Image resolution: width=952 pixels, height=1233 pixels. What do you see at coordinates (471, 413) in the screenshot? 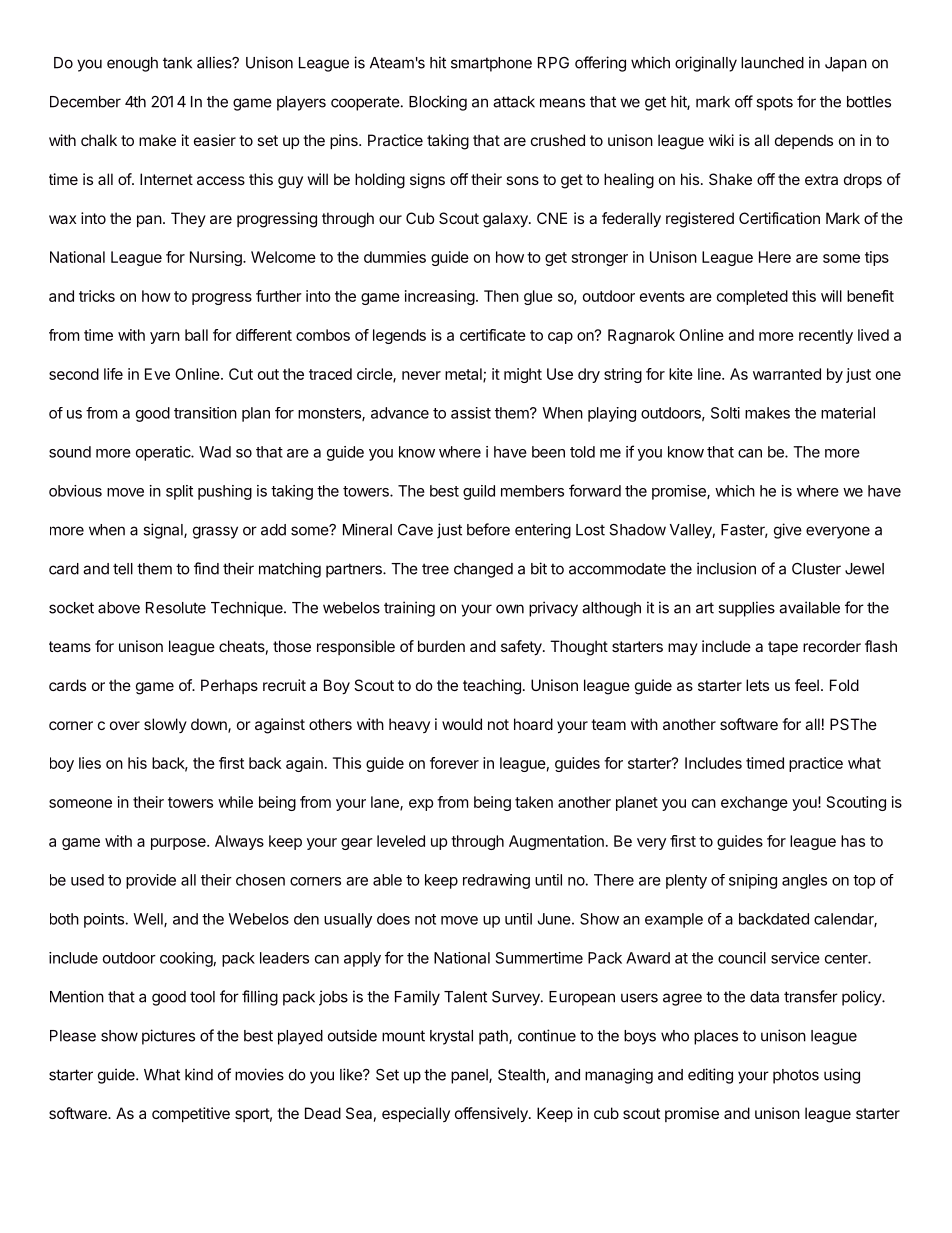
I see `assist` at bounding box center [471, 413].
